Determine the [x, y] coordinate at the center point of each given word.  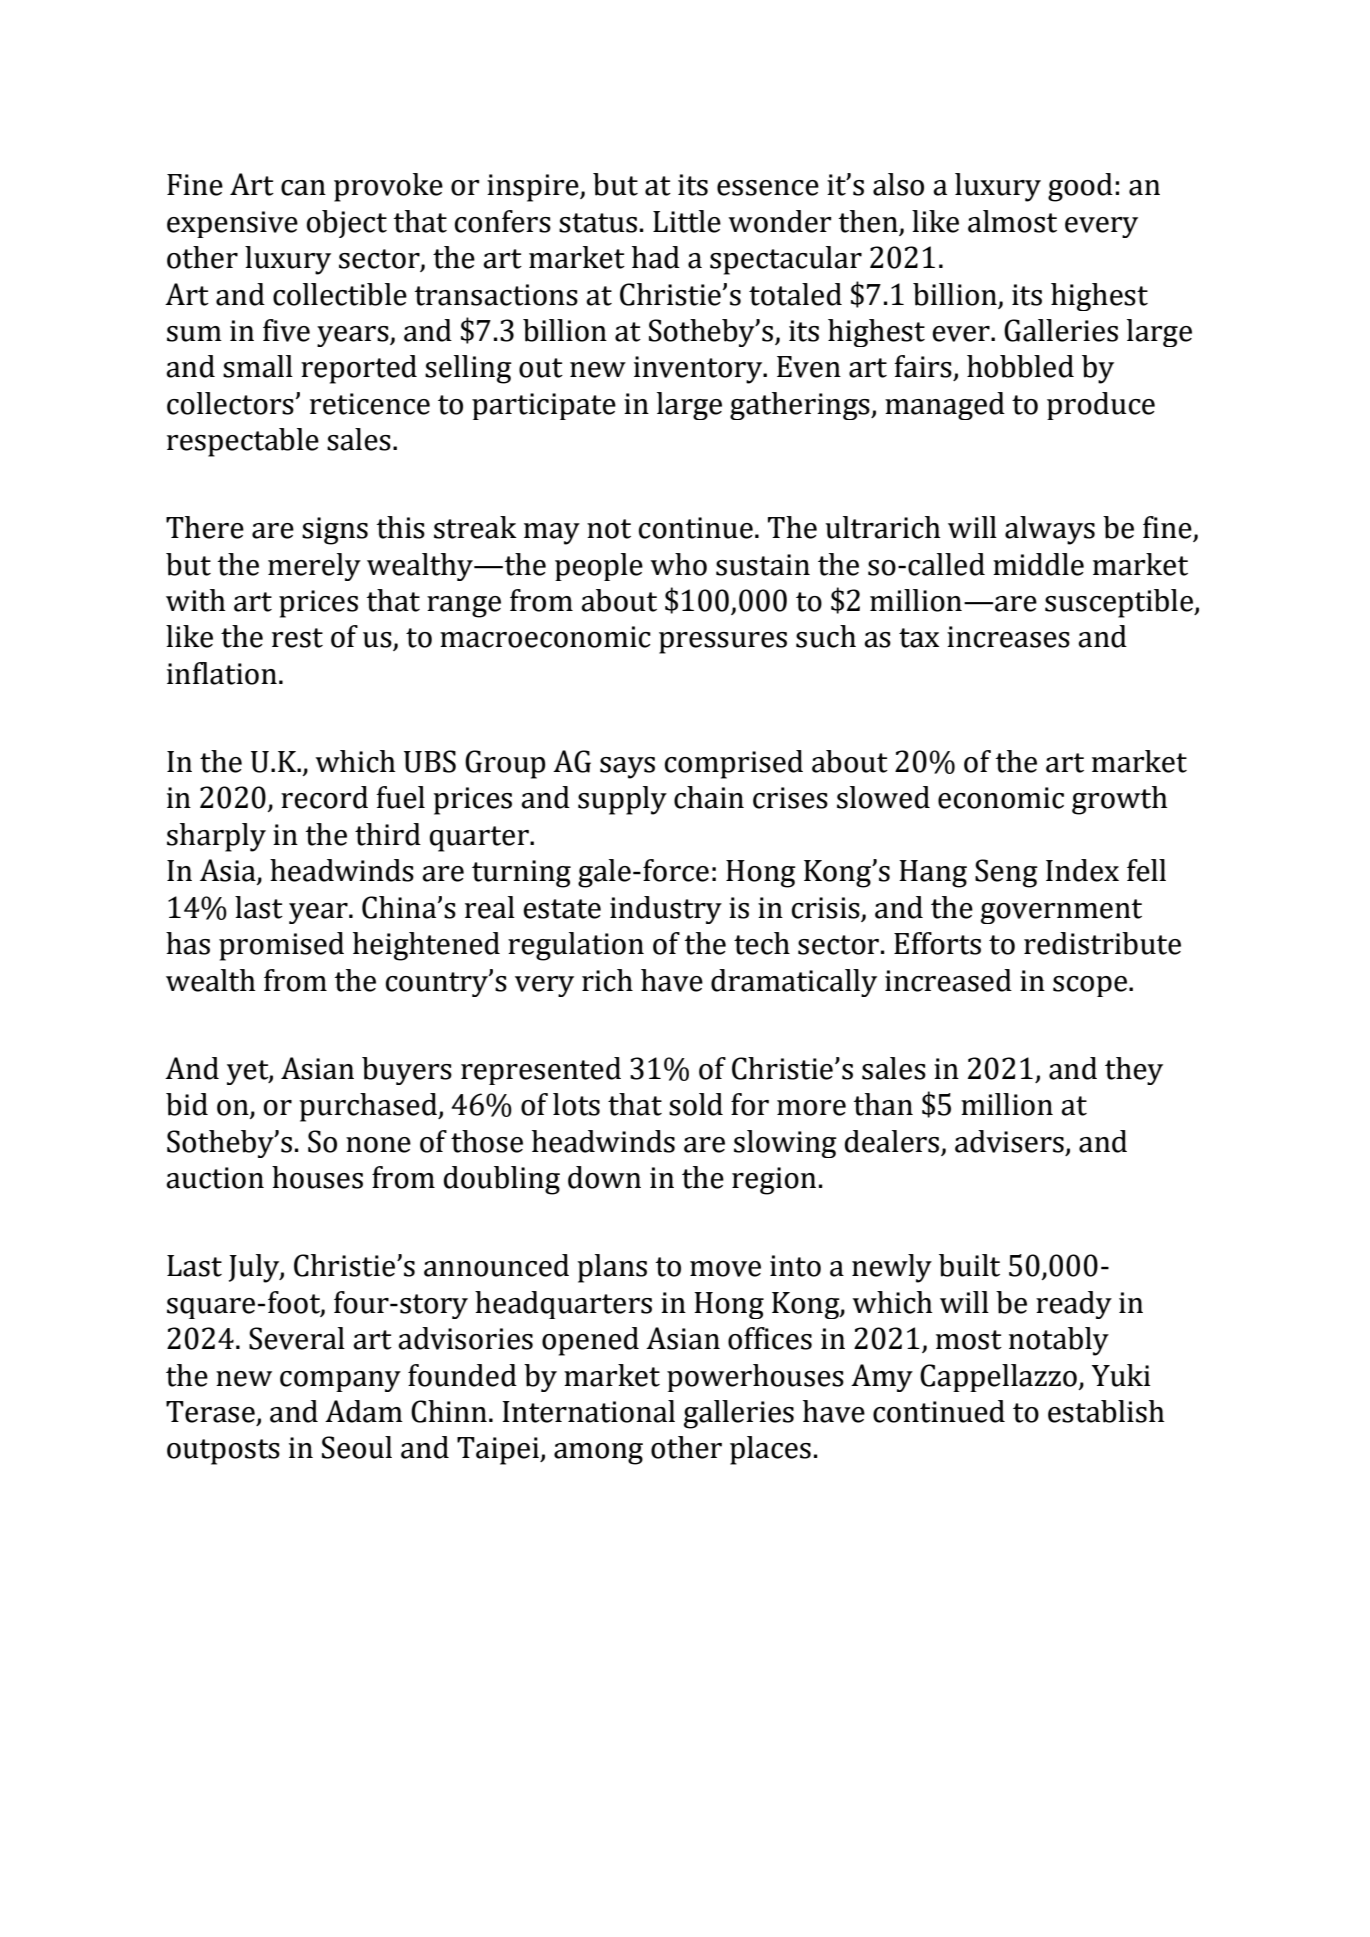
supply [622, 800]
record [324, 797]
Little [687, 221]
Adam [364, 1411]
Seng [1006, 873]
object [347, 224]
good [1080, 187]
